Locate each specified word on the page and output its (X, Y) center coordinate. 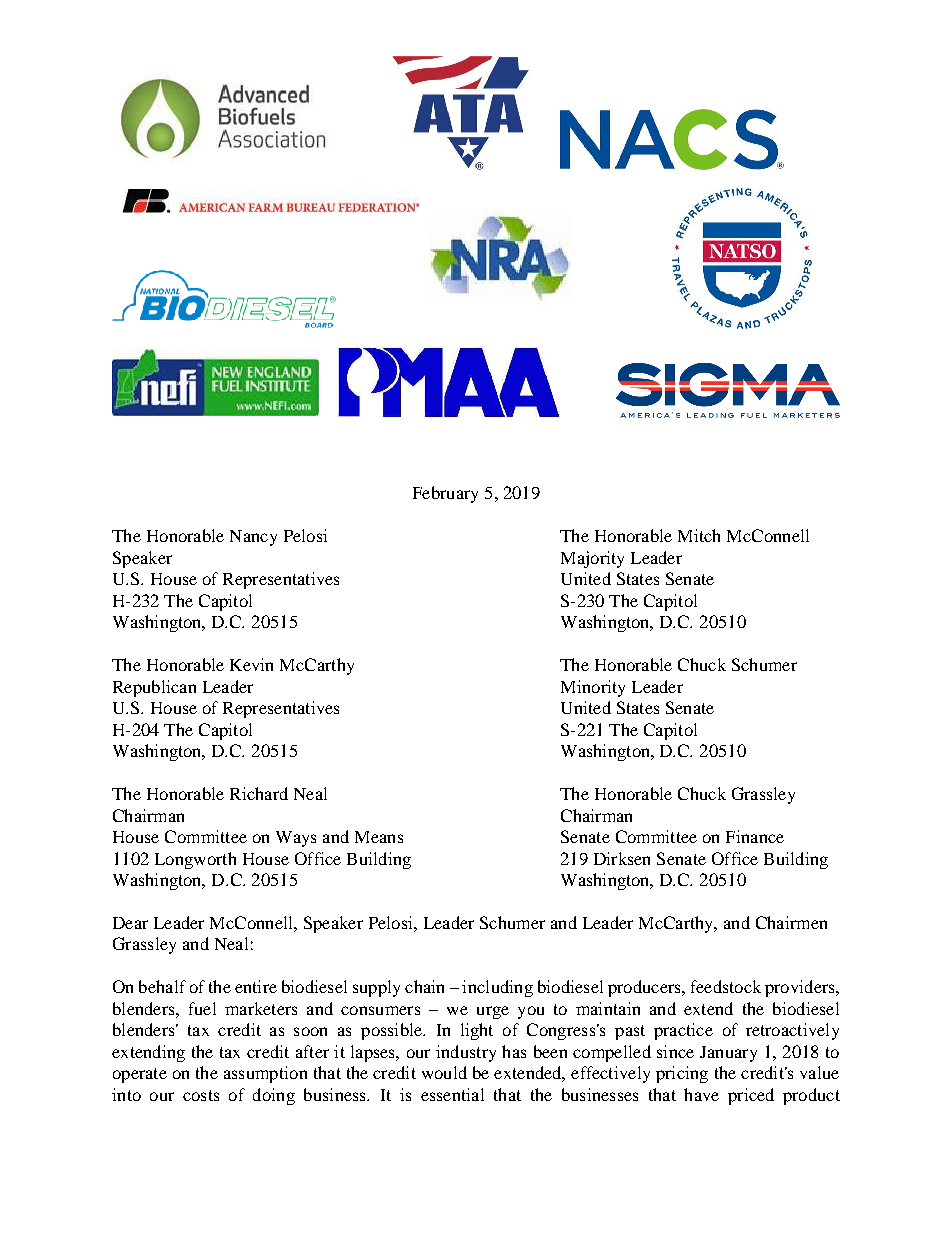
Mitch (699, 535)
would (444, 1072)
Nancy (253, 538)
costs (201, 1095)
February (445, 494)
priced (751, 1096)
